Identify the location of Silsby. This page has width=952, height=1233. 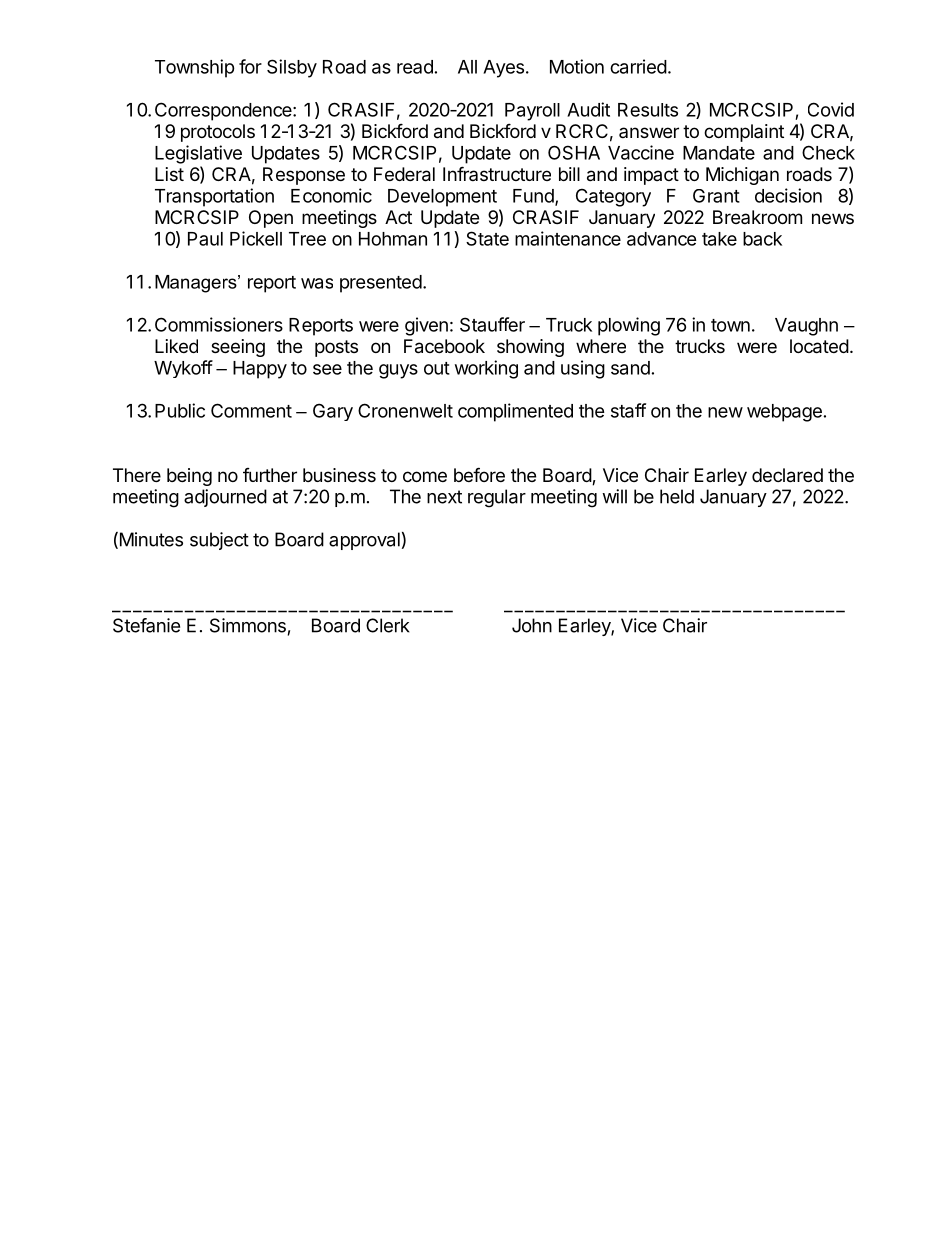
(292, 68).
